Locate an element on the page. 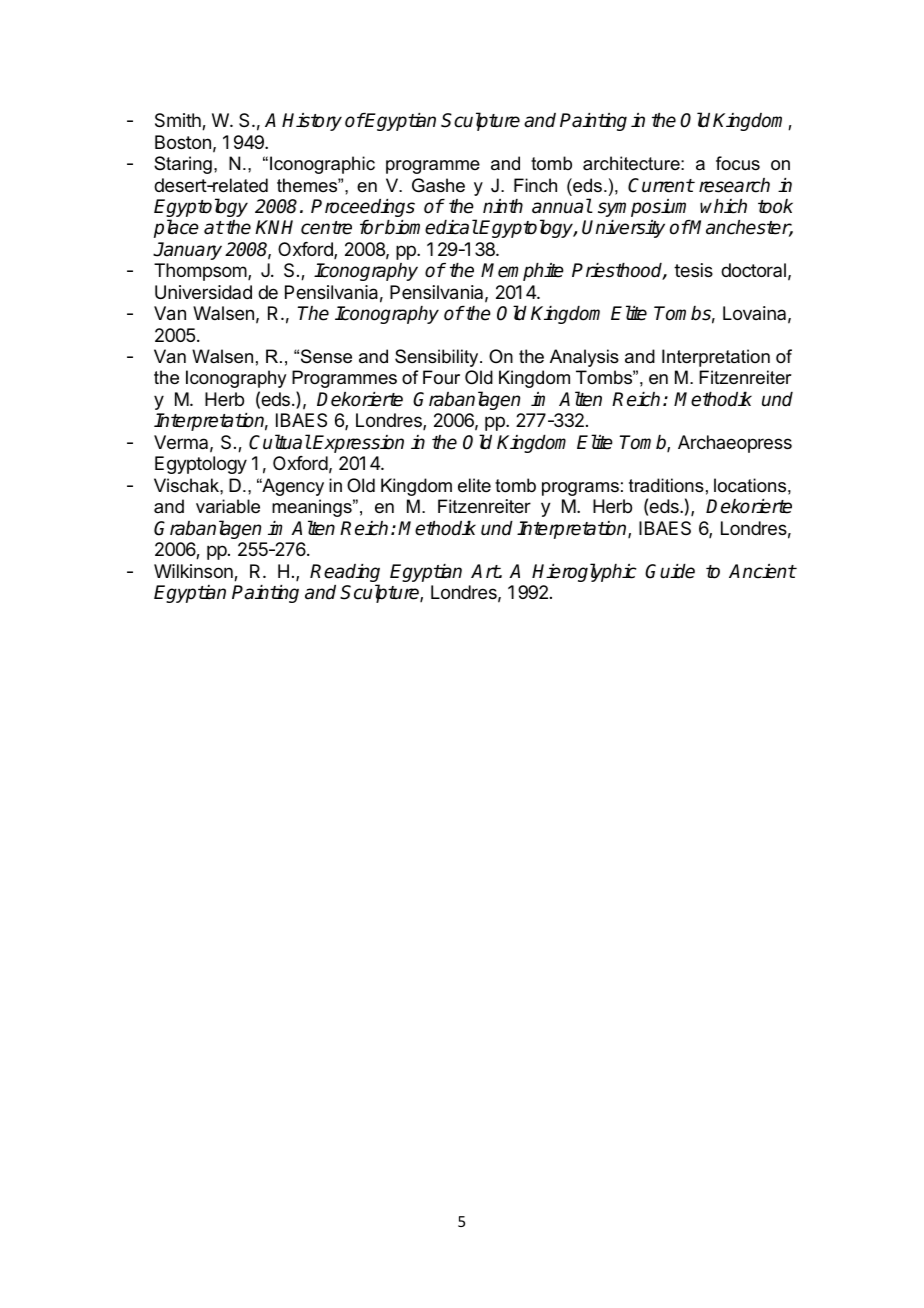 The image size is (924, 1308). Four is located at coordinates (441, 377).
